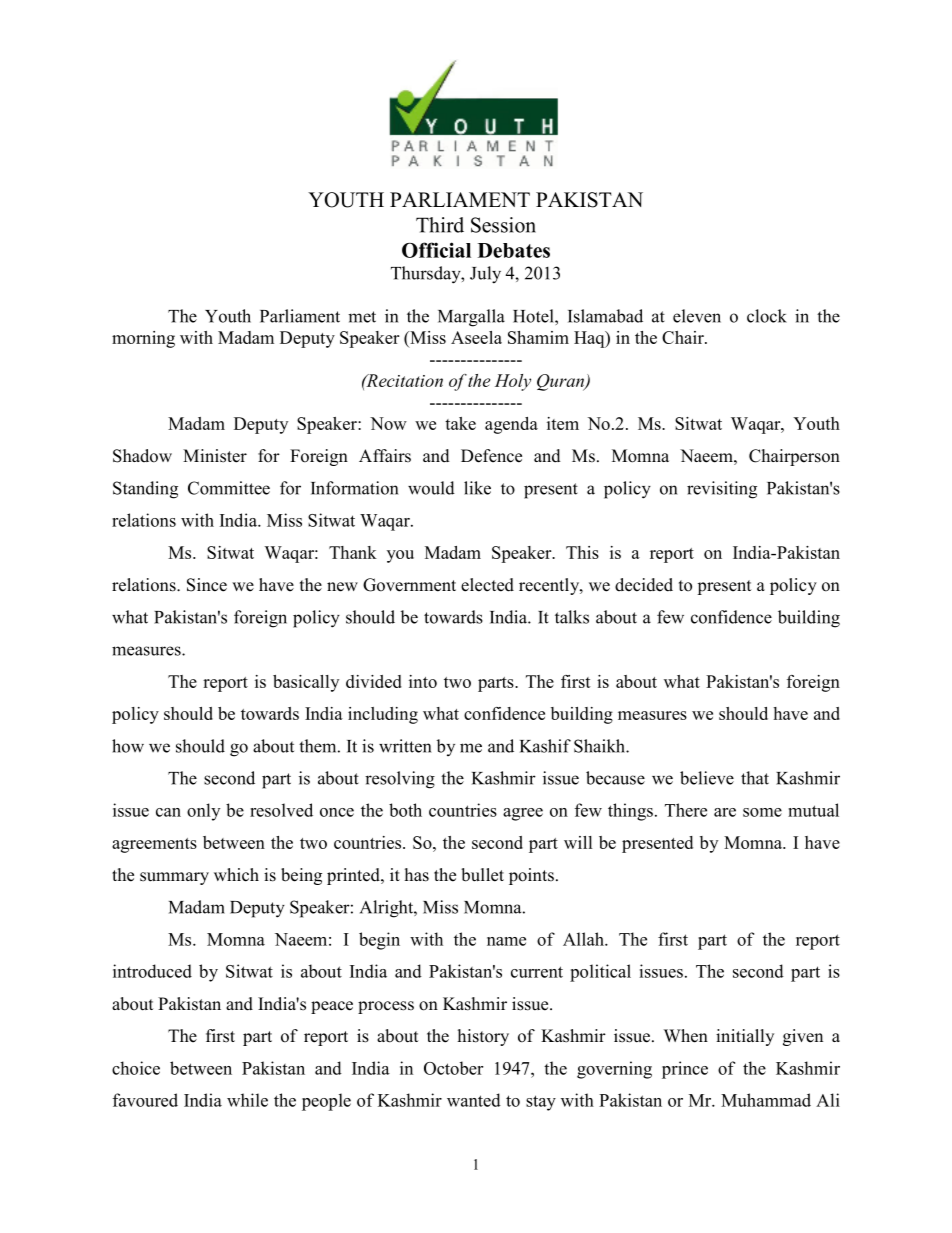 The image size is (952, 1233). Describe the element at coordinates (423, 681) in the page. I see `into` at that location.
